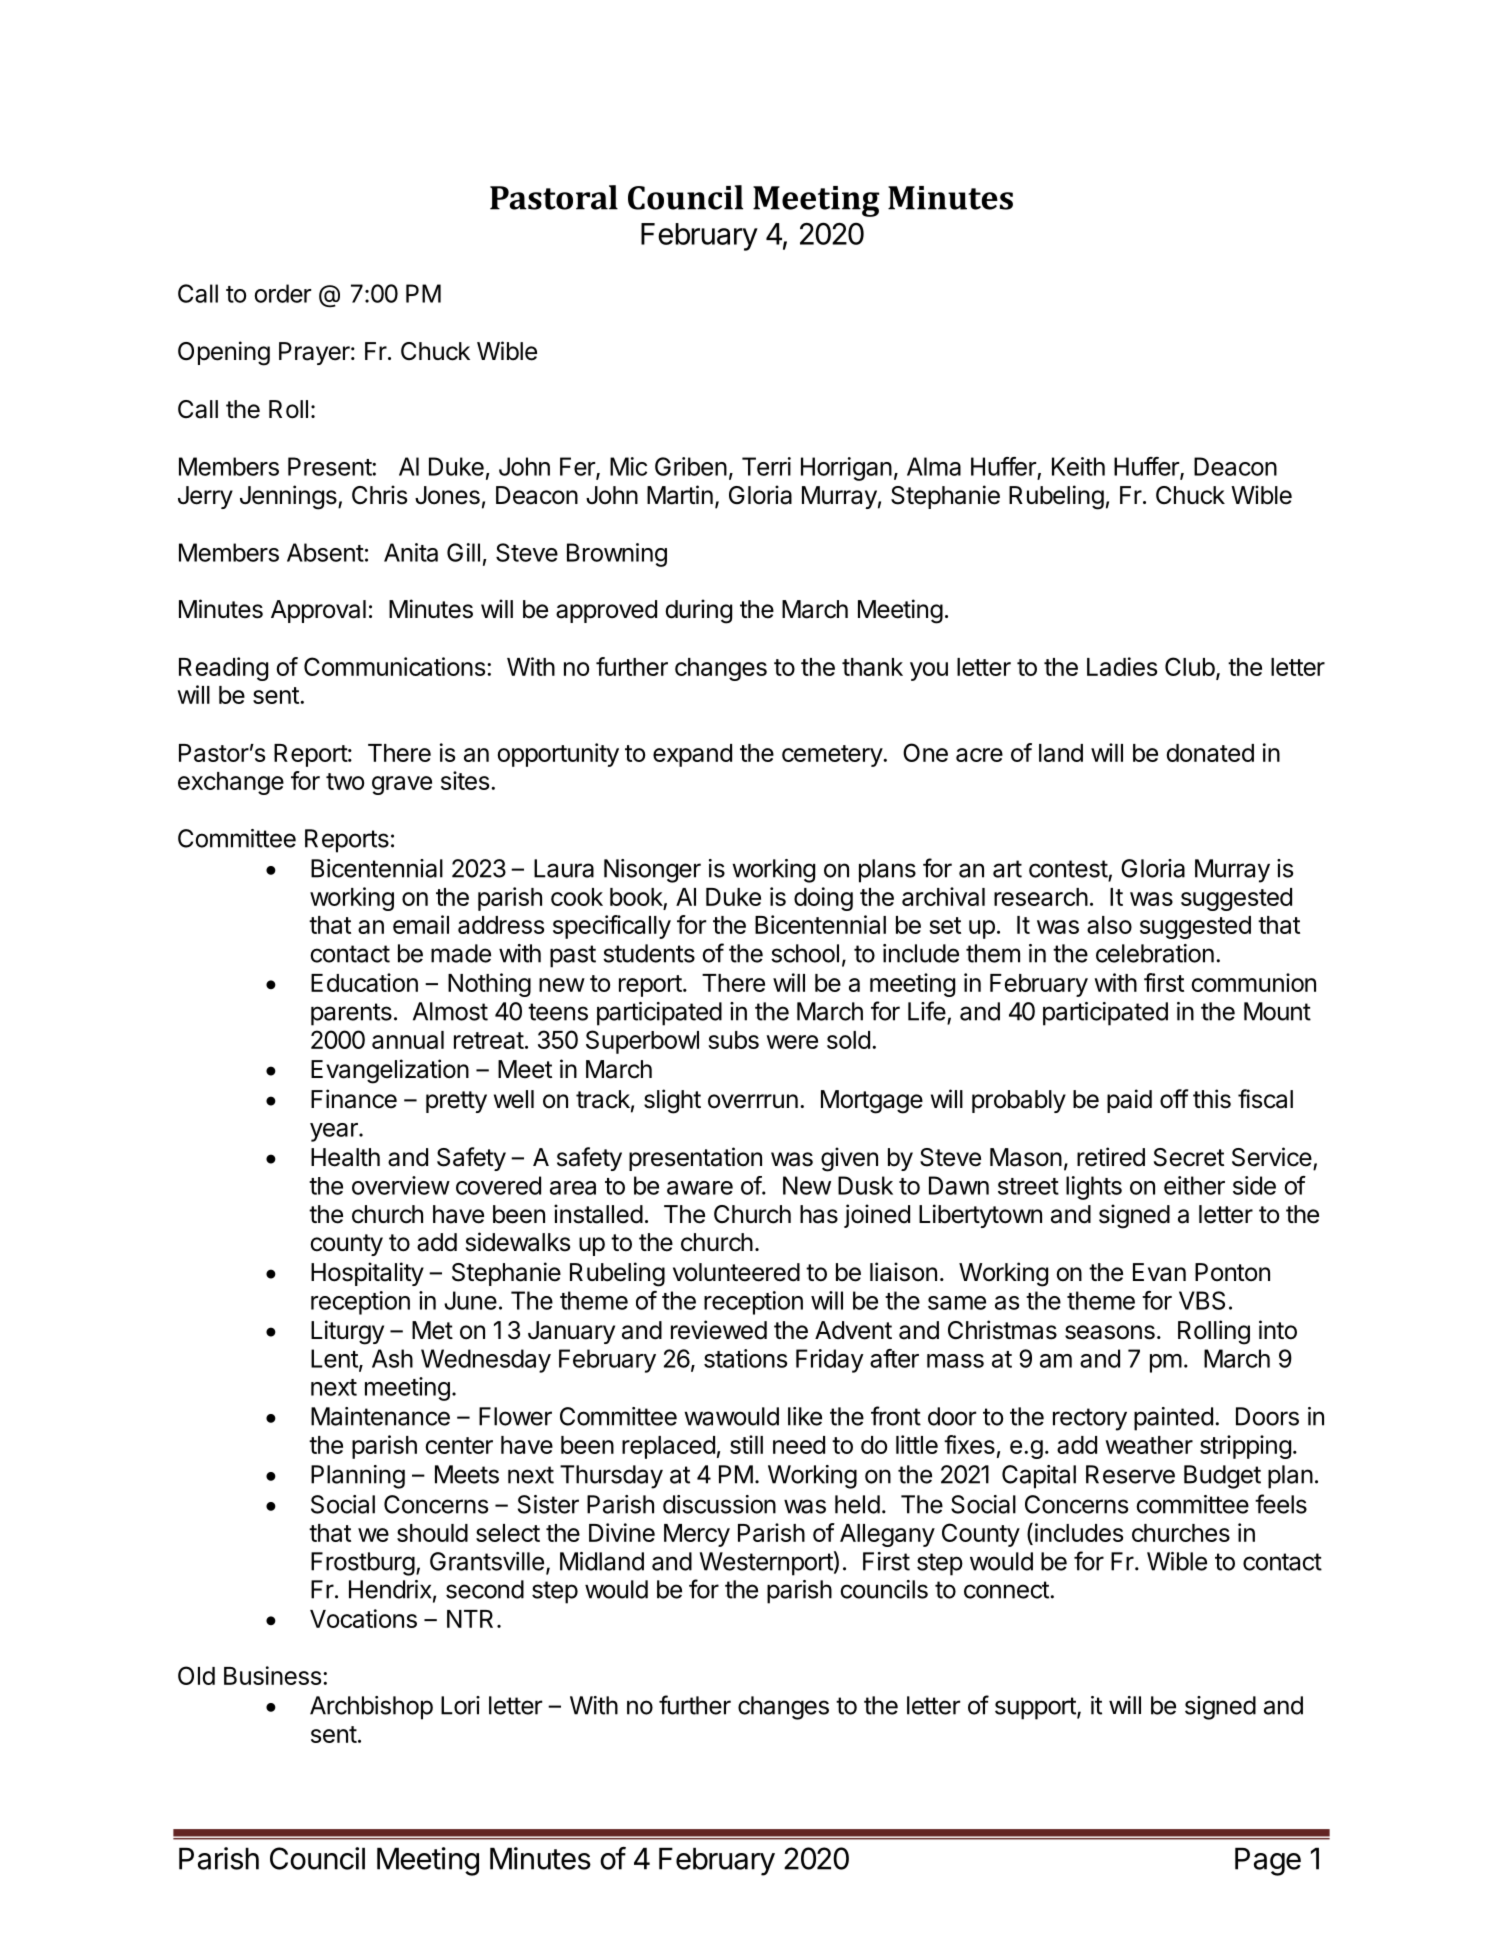  I want to click on Finance, so click(354, 1099).
